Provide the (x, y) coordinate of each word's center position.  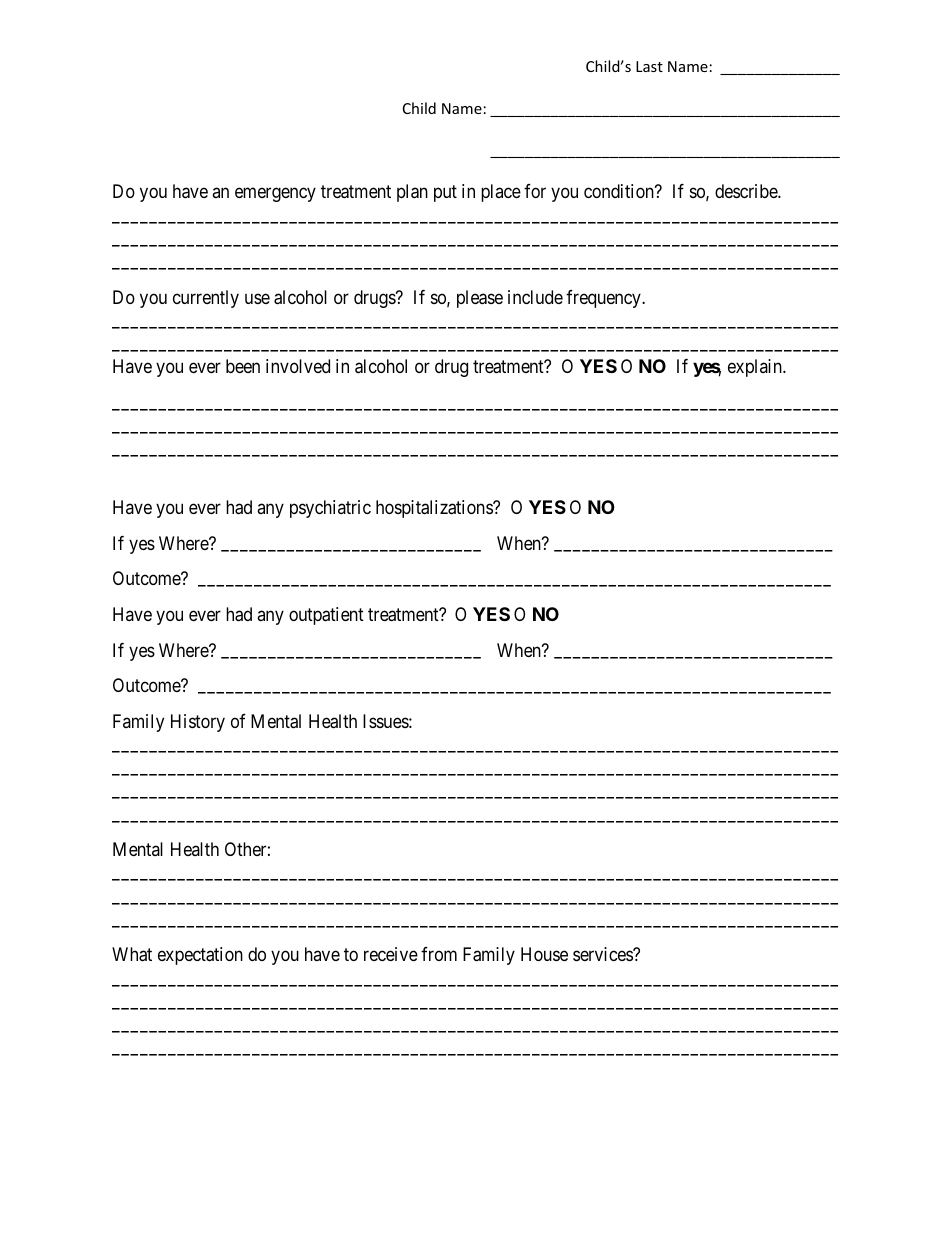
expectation (200, 956)
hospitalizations (435, 509)
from (439, 954)
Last (649, 66)
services (603, 954)
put (445, 194)
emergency (275, 195)
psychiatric (330, 509)
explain (756, 368)
